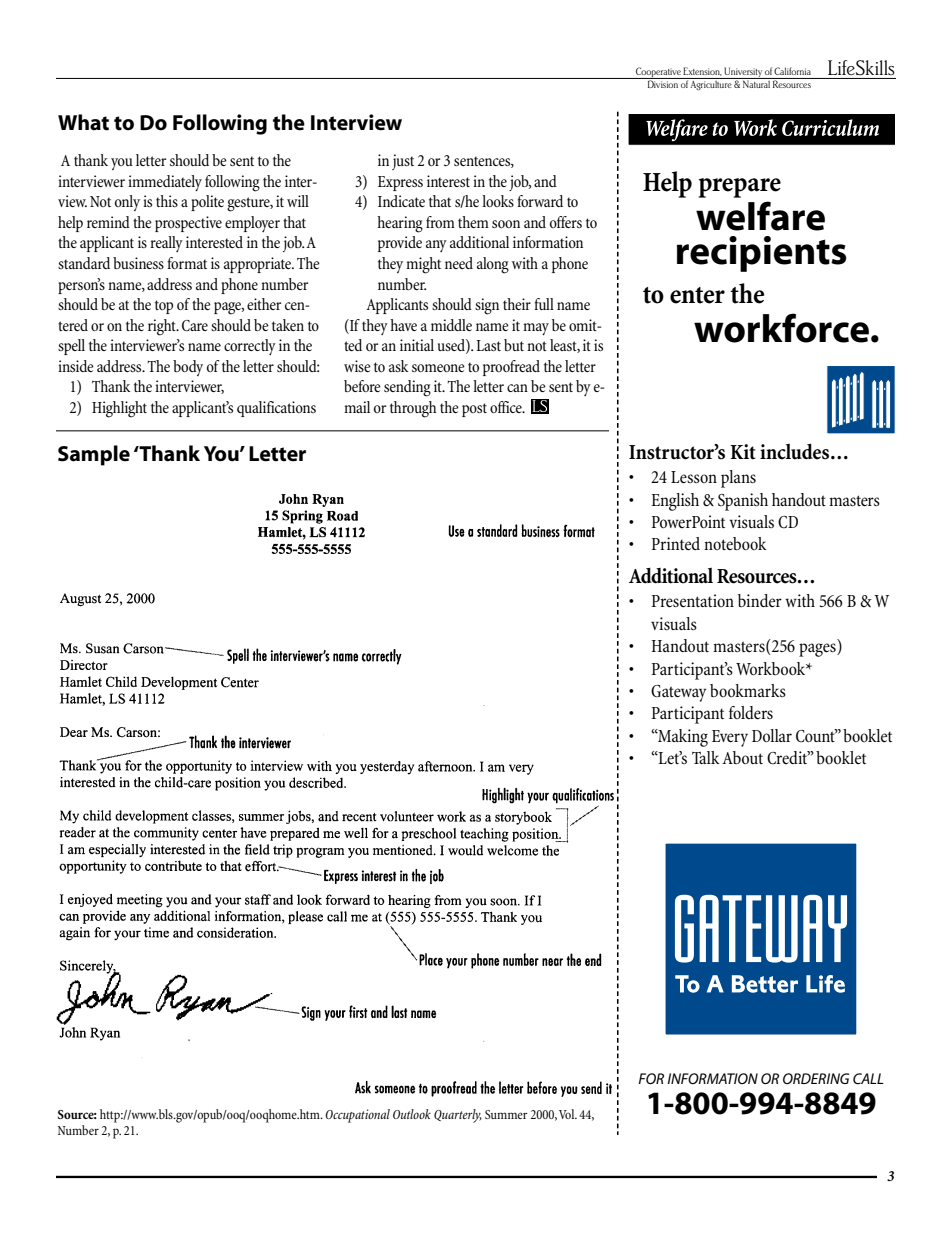 The width and height of the page is (952, 1233). I want to click on binder, so click(760, 600).
